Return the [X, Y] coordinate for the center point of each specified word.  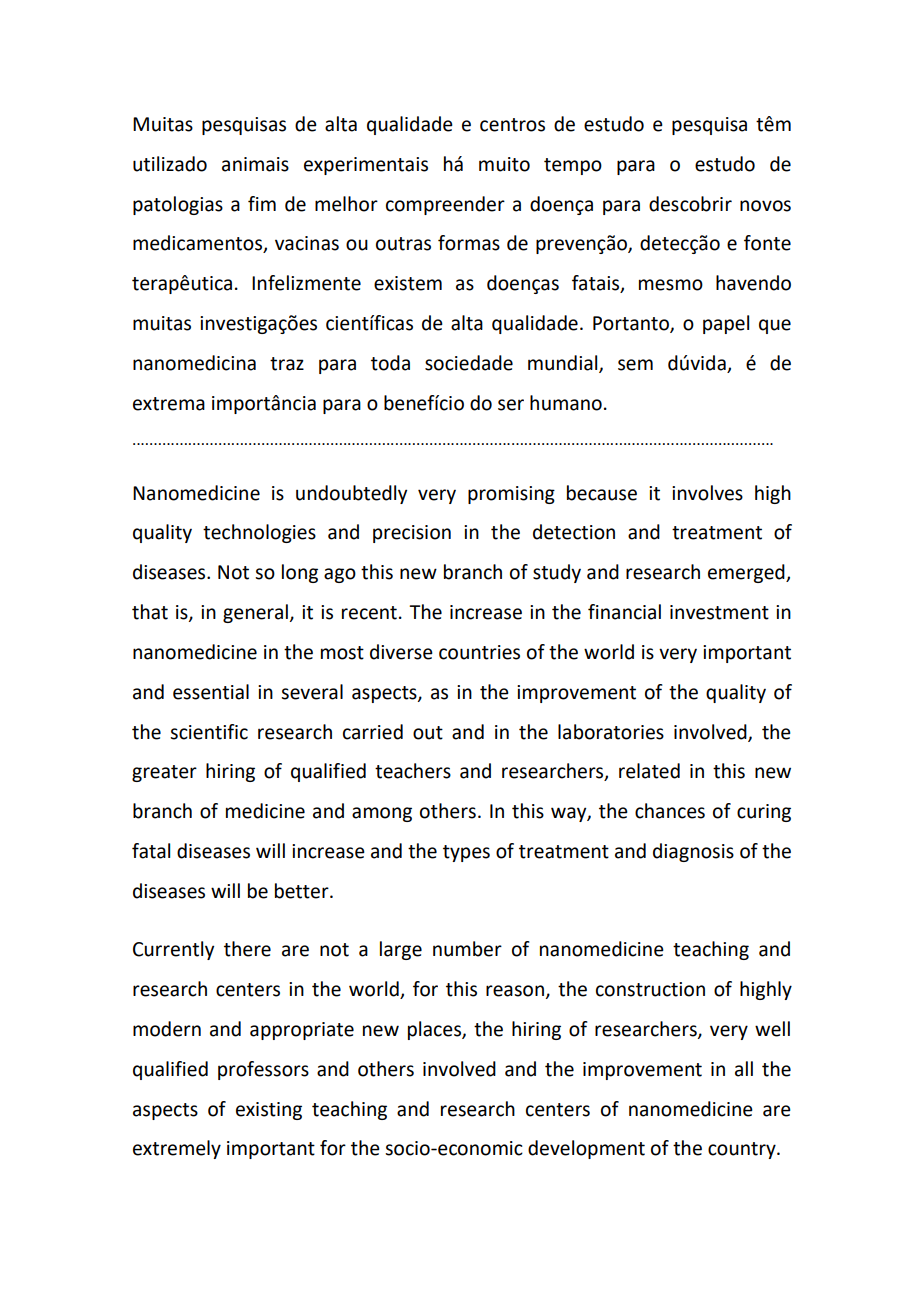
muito [504, 164]
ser [511, 405]
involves [707, 493]
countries [479, 652]
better [303, 891]
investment [719, 612]
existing [269, 1111]
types [466, 853]
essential [211, 692]
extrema [169, 404]
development [586, 1149]
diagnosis [693, 852]
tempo [573, 166]
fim [262, 203]
